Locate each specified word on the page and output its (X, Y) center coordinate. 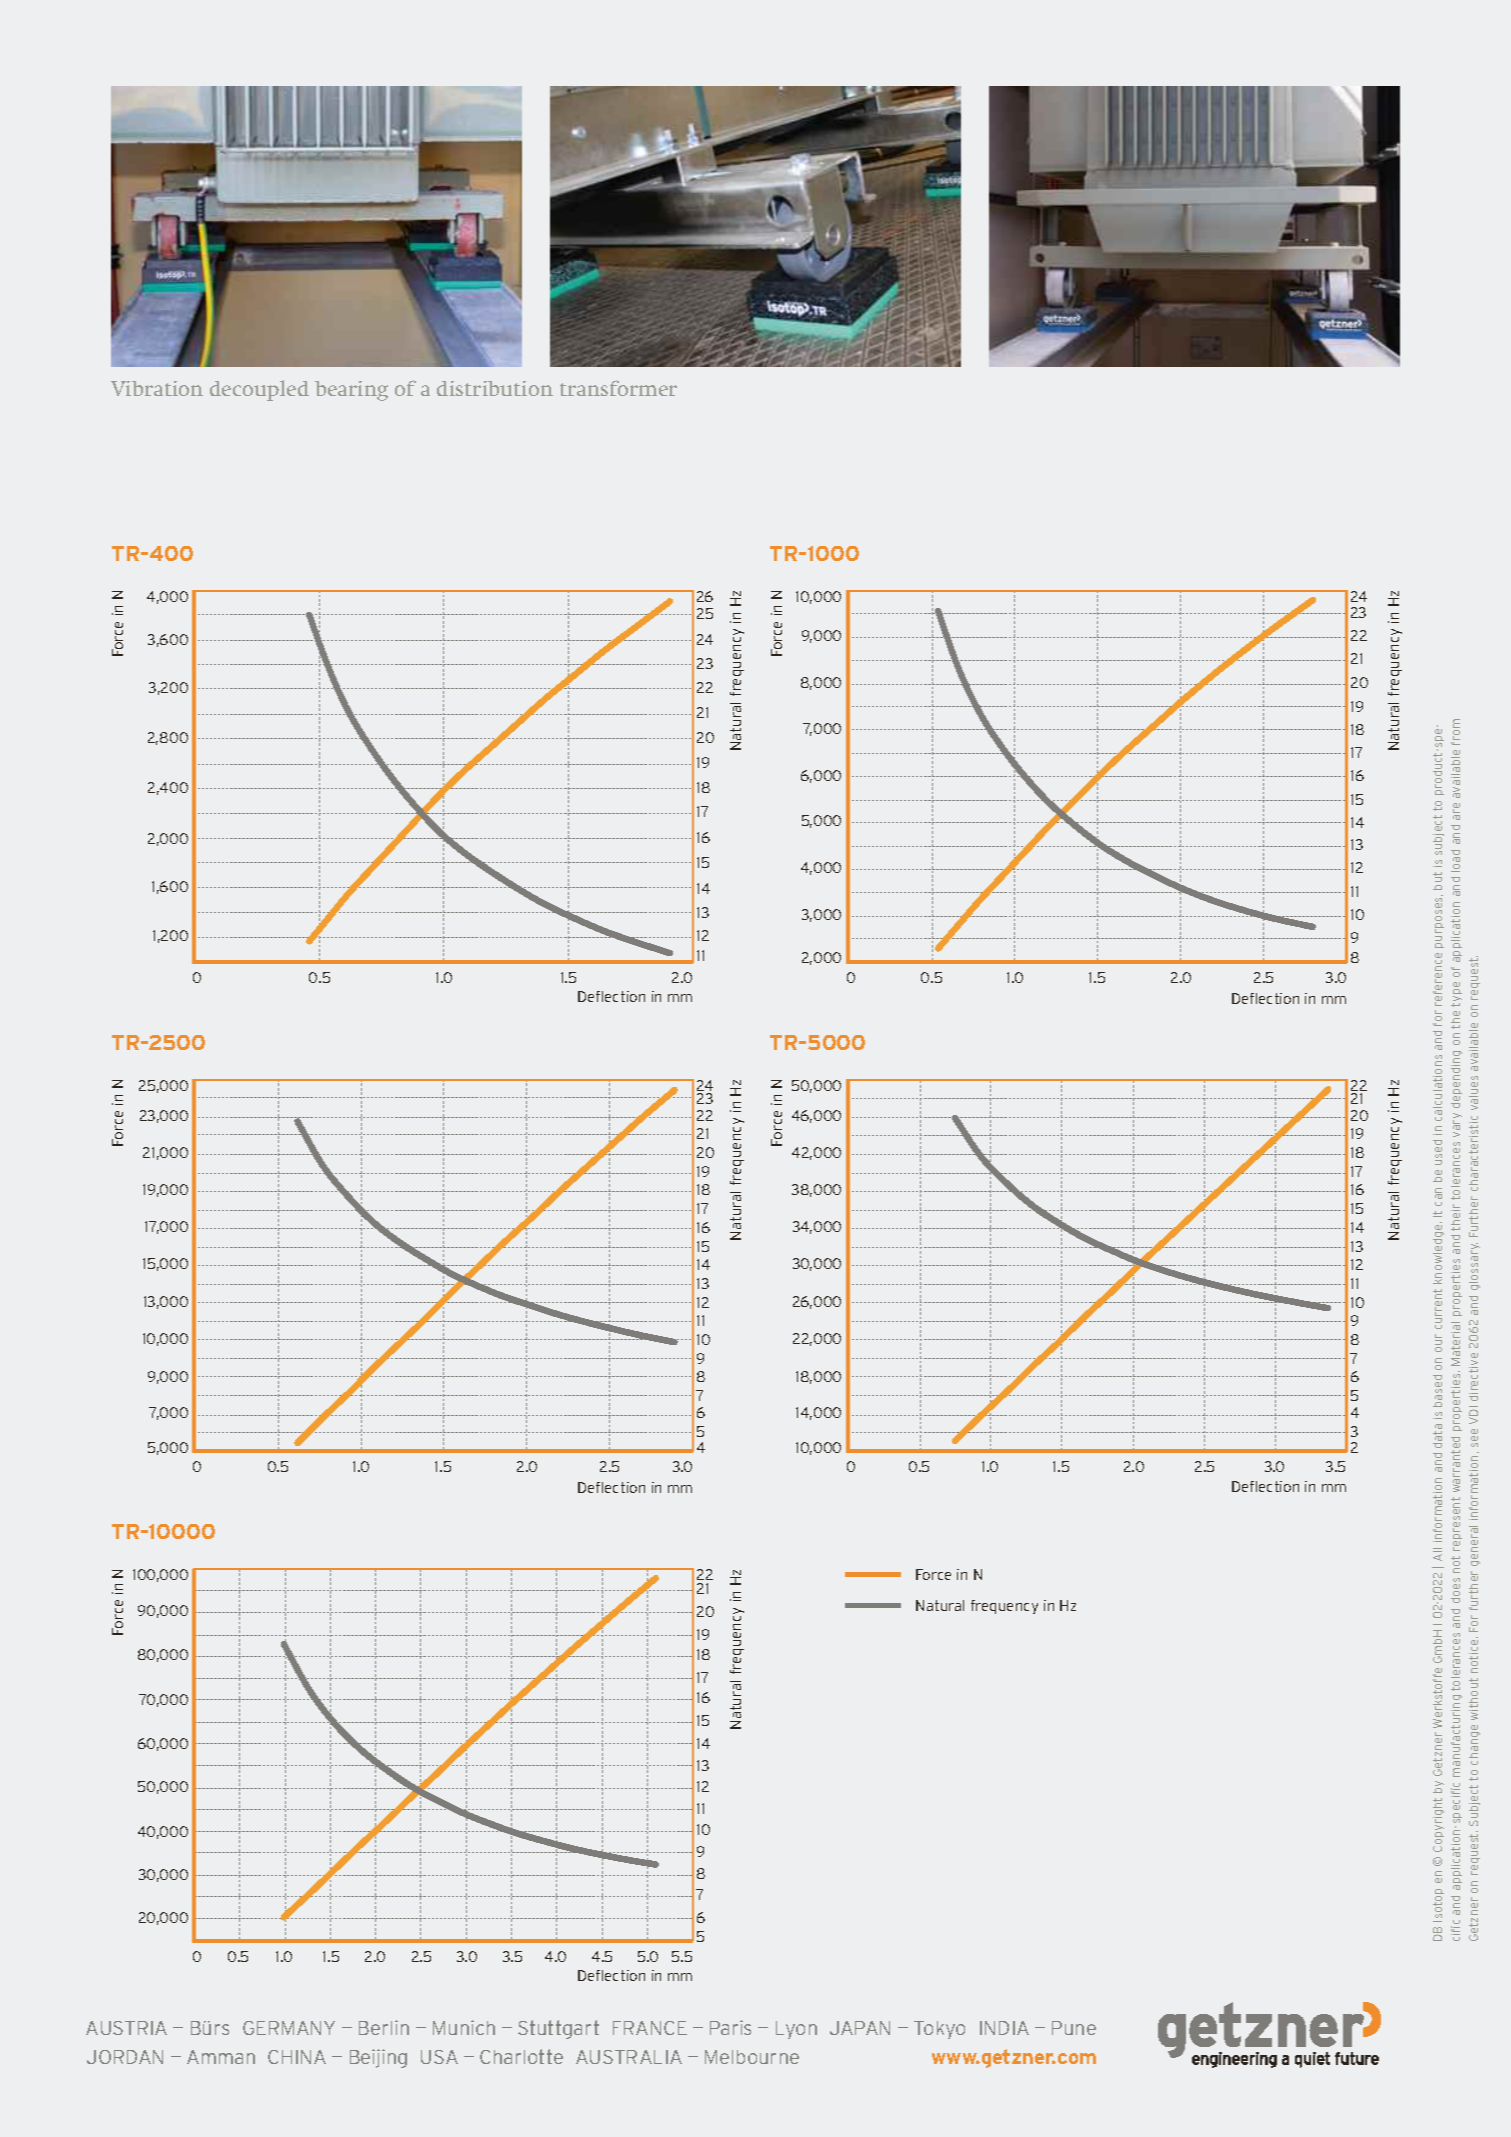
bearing (351, 391)
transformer (618, 388)
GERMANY (289, 2028)
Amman (221, 2057)
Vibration (157, 388)
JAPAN (860, 2028)
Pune (1074, 2028)
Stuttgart (558, 2029)
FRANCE (650, 2028)
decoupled (259, 390)
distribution (495, 388)
